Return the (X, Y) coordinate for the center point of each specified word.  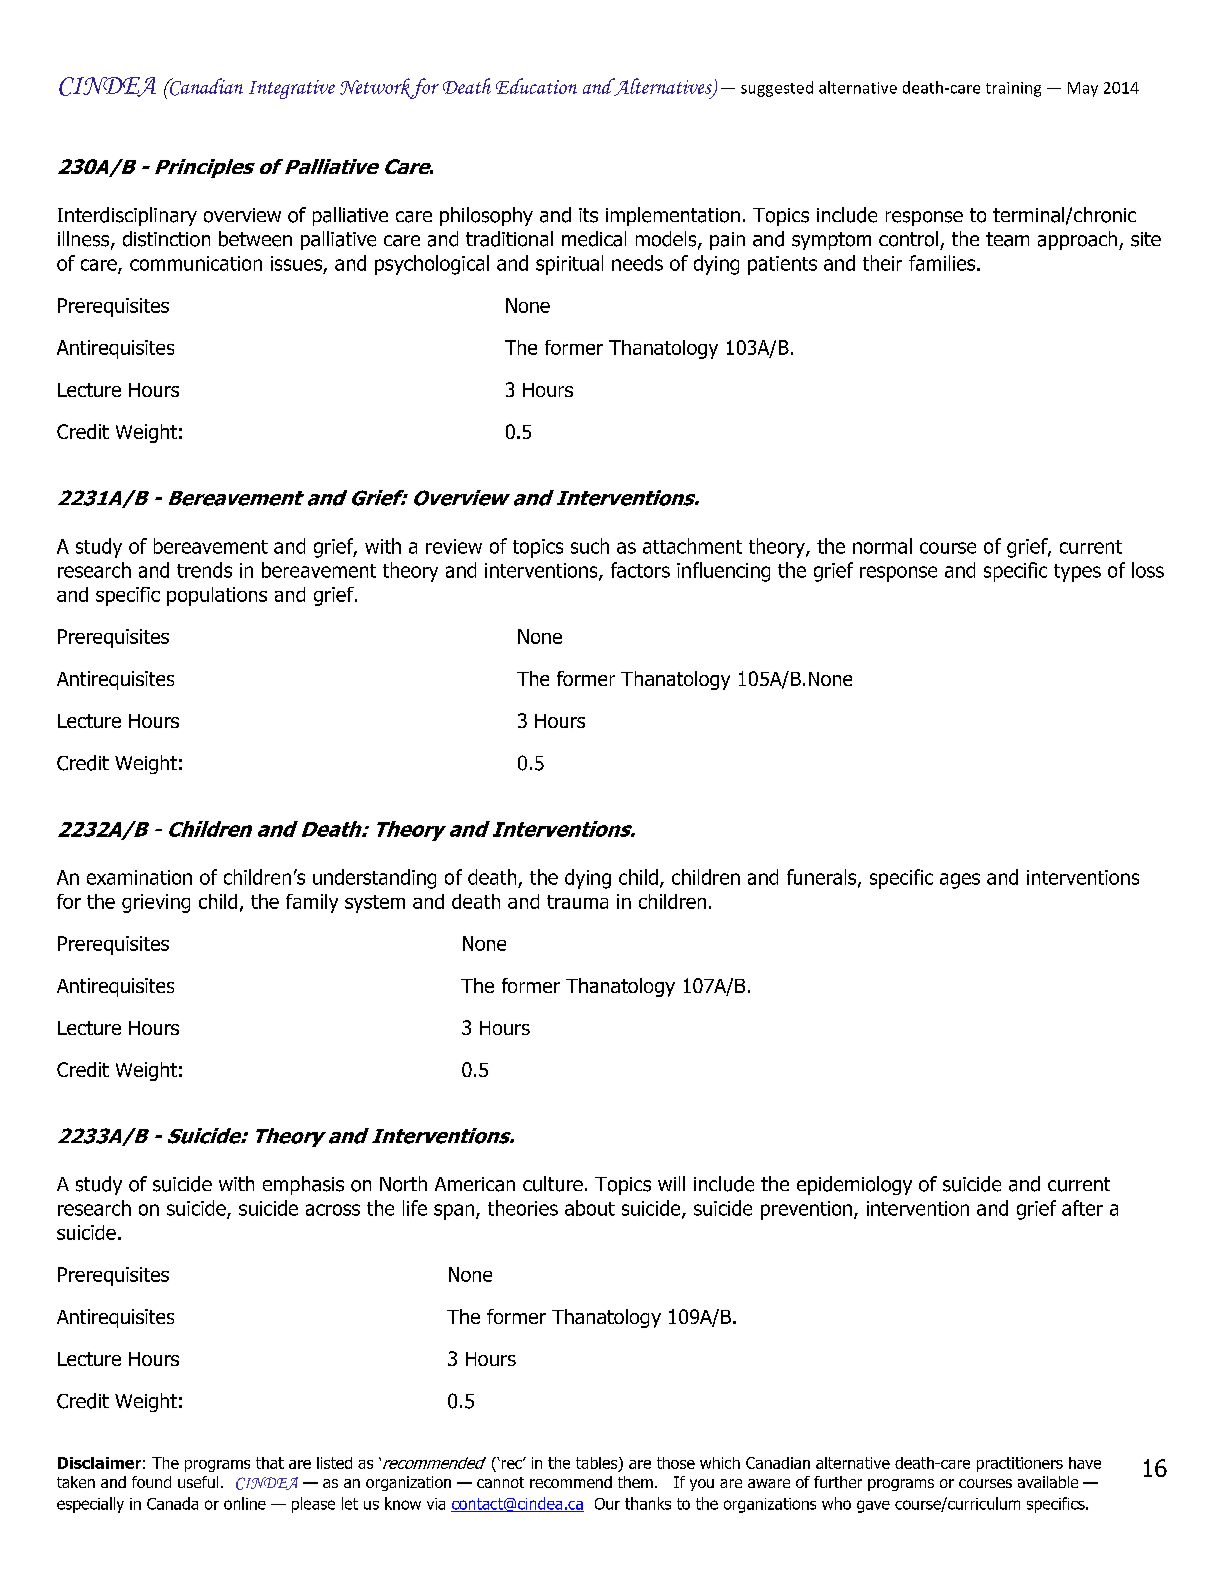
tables (598, 1464)
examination (139, 877)
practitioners (1020, 1464)
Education (536, 86)
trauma (577, 902)
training (1013, 89)
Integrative (292, 89)
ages (960, 881)
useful (198, 1482)
